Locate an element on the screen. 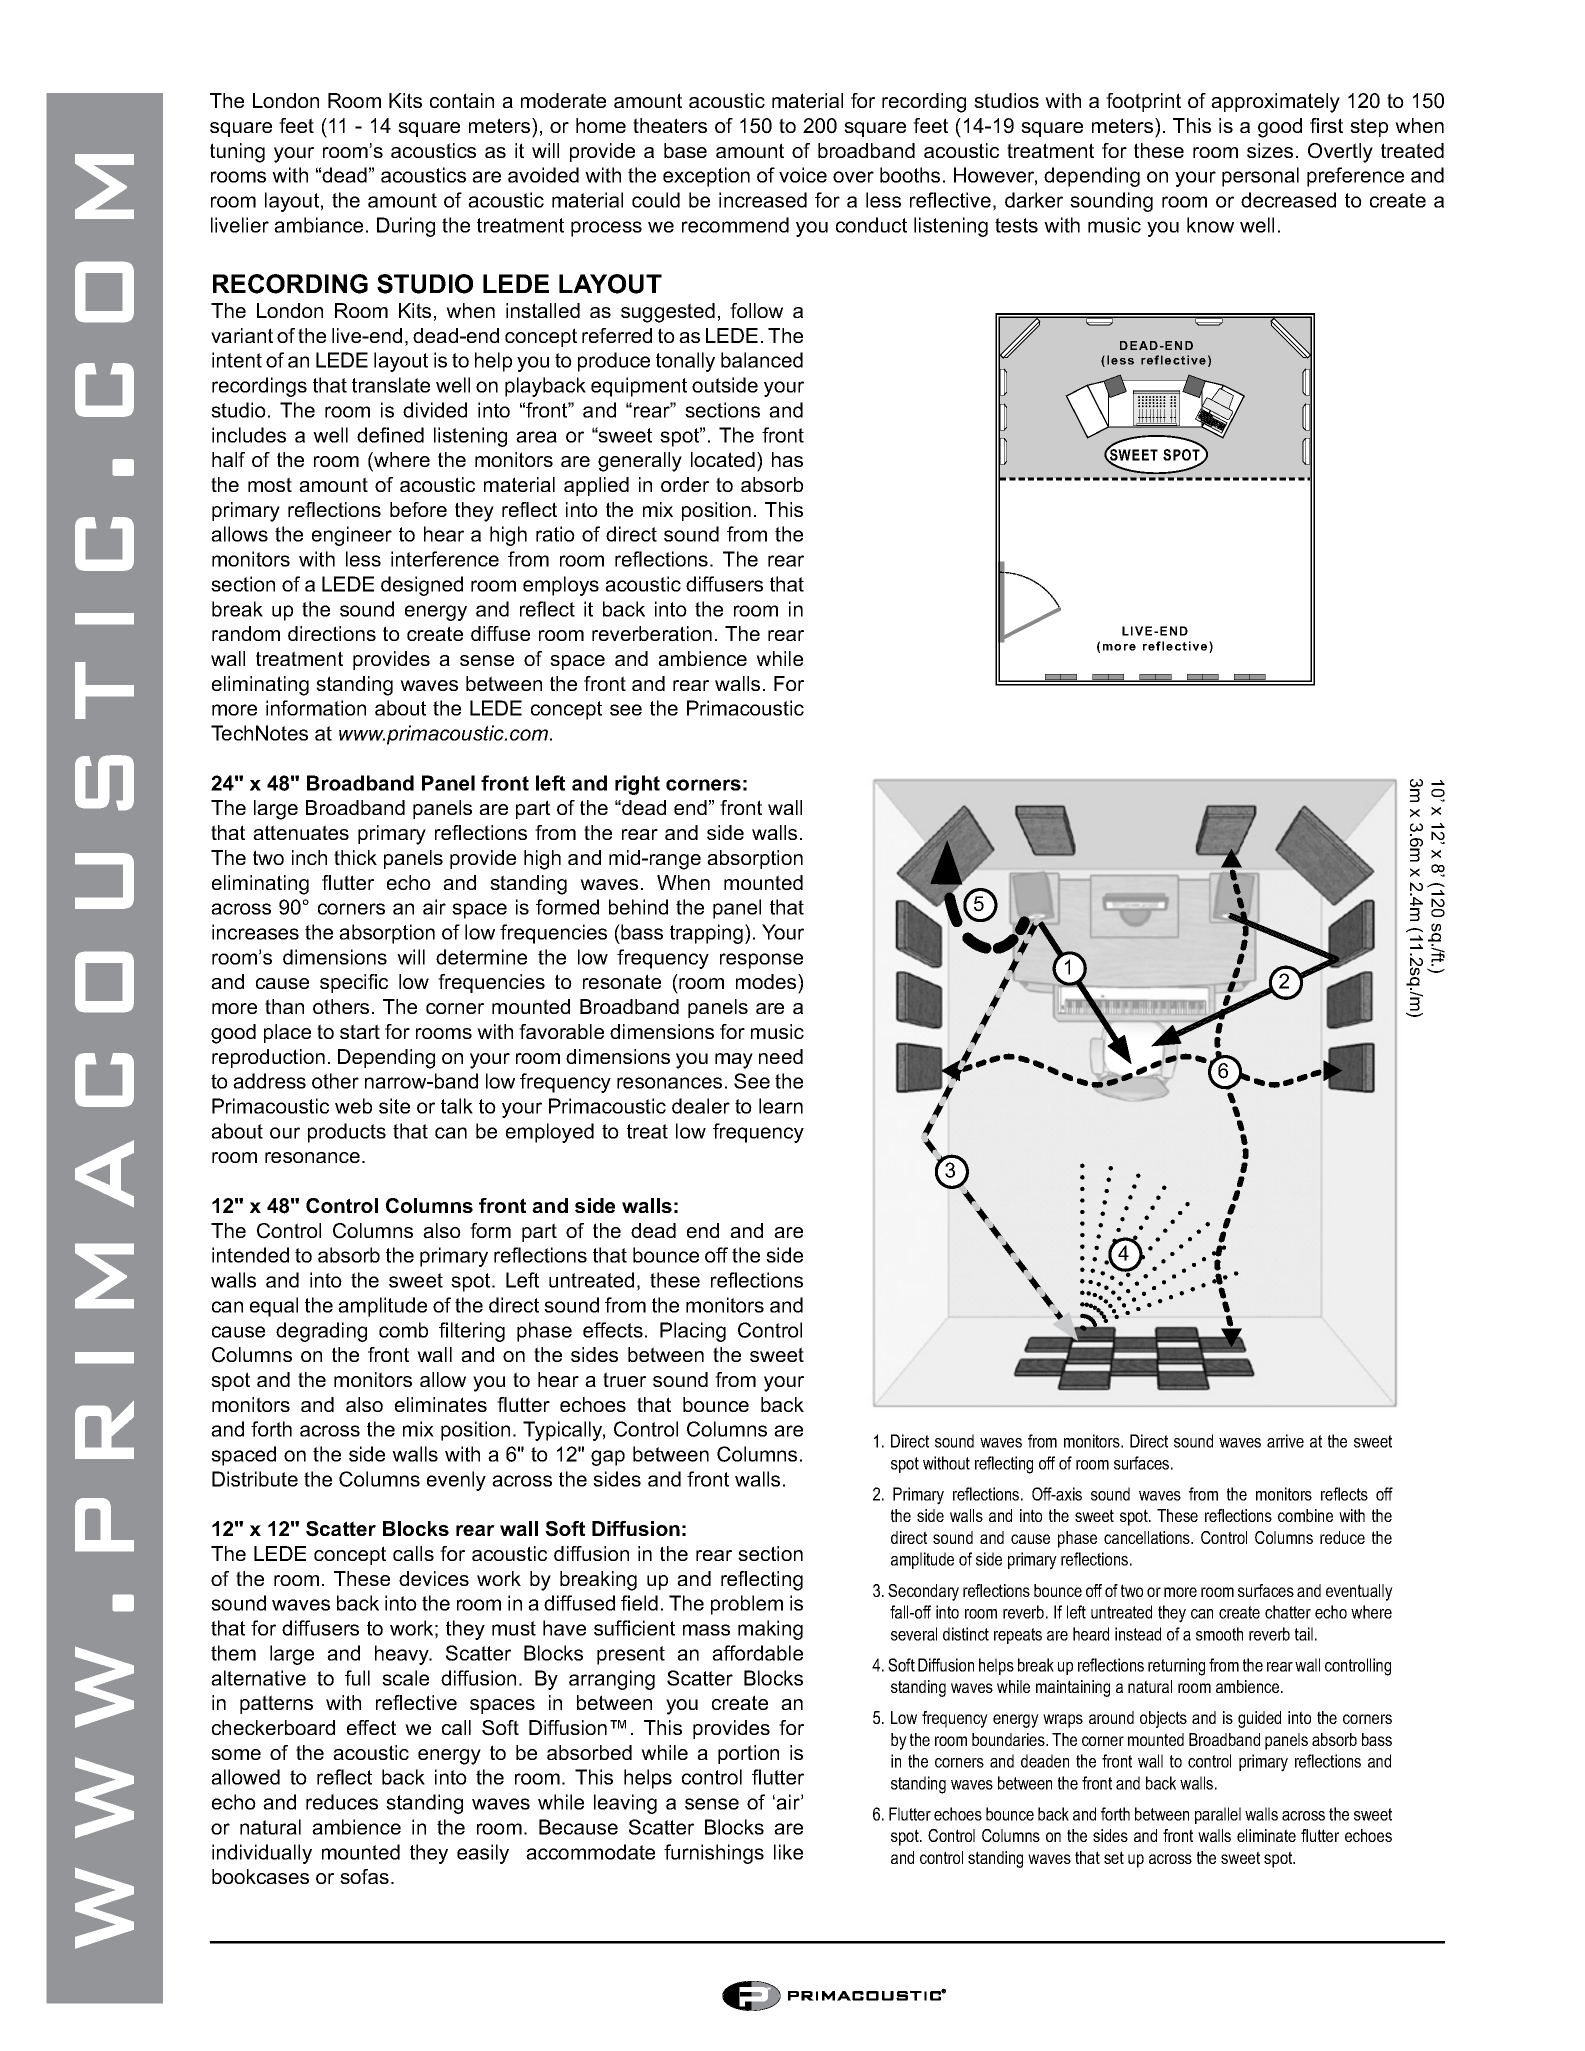 The height and width of the screenshot is (2051, 1585). Placing is located at coordinates (693, 1332).
